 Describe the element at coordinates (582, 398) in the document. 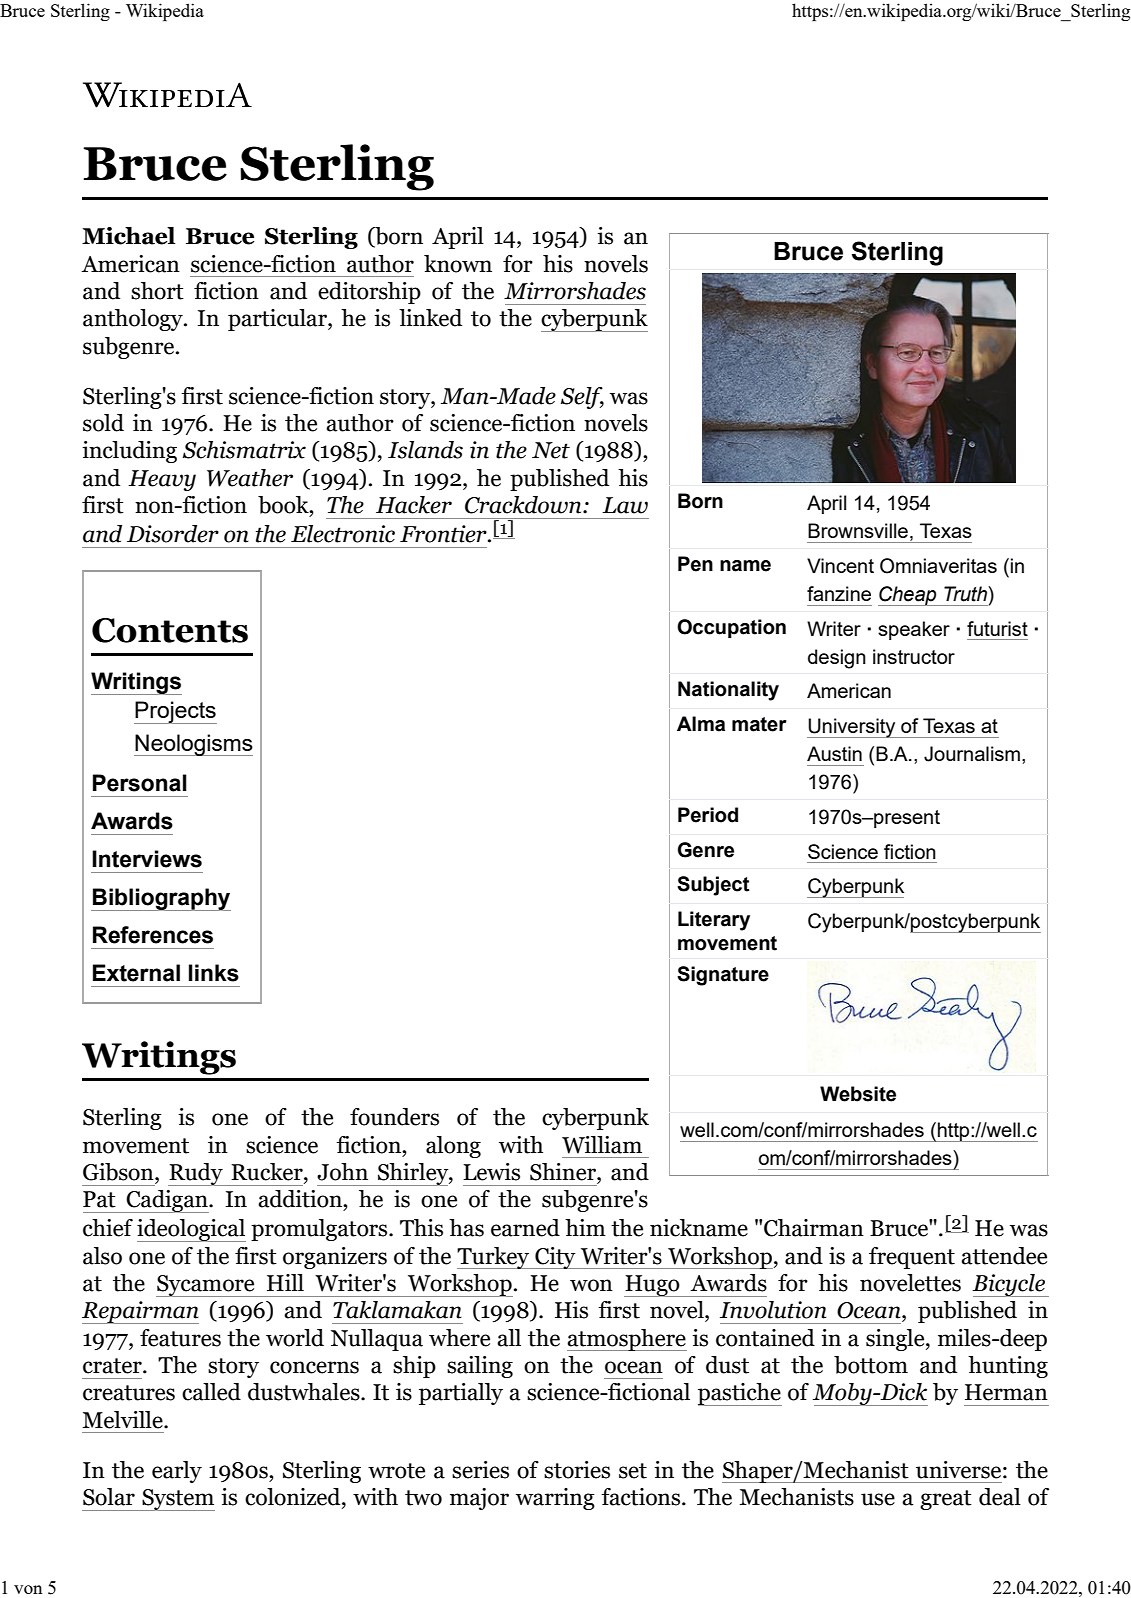

I see `Self` at that location.
